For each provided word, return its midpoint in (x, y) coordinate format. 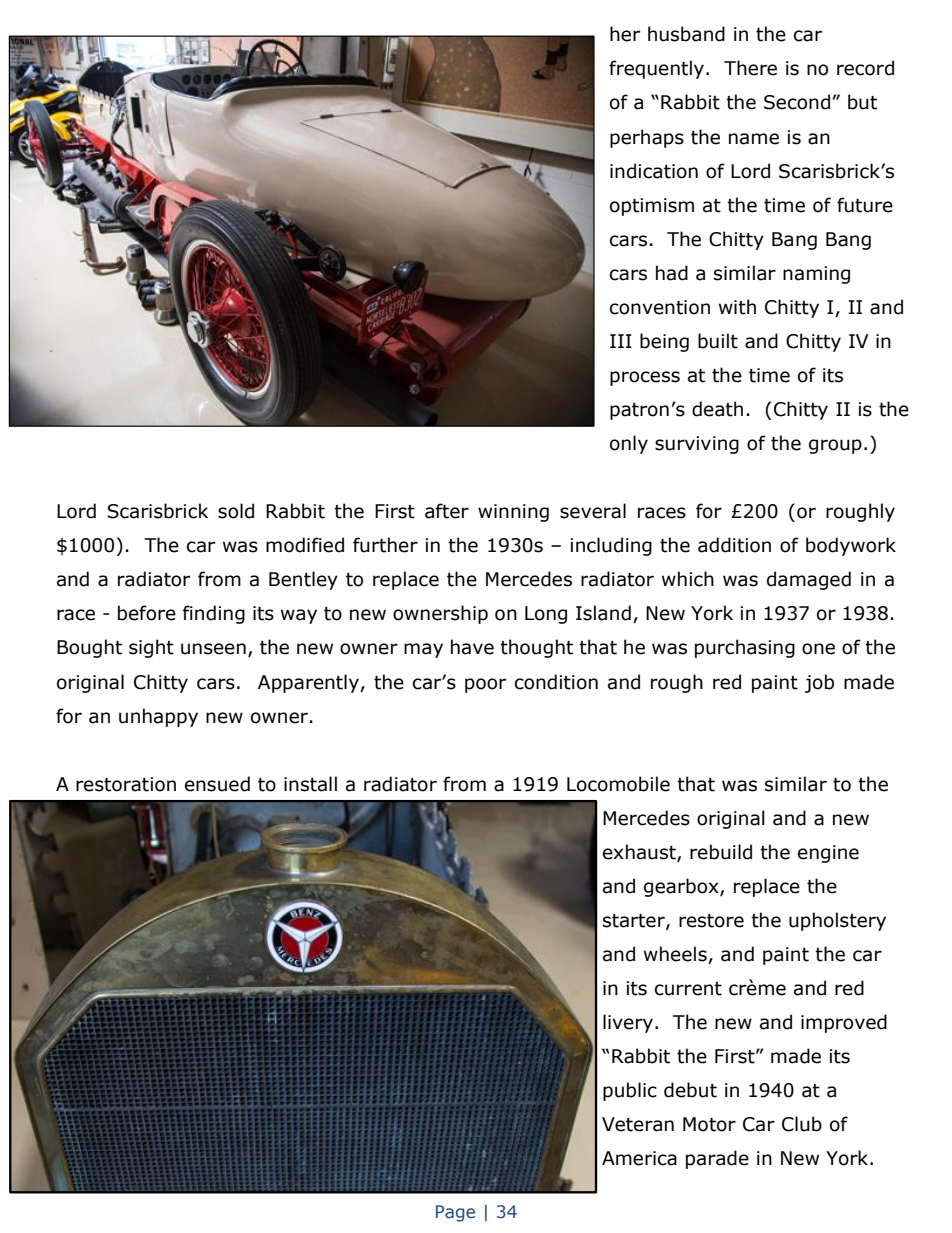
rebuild (721, 852)
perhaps (647, 138)
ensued (217, 784)
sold (236, 511)
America (639, 1158)
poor (485, 685)
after (447, 511)
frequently (658, 69)
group (835, 446)
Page (455, 1213)
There (750, 68)
